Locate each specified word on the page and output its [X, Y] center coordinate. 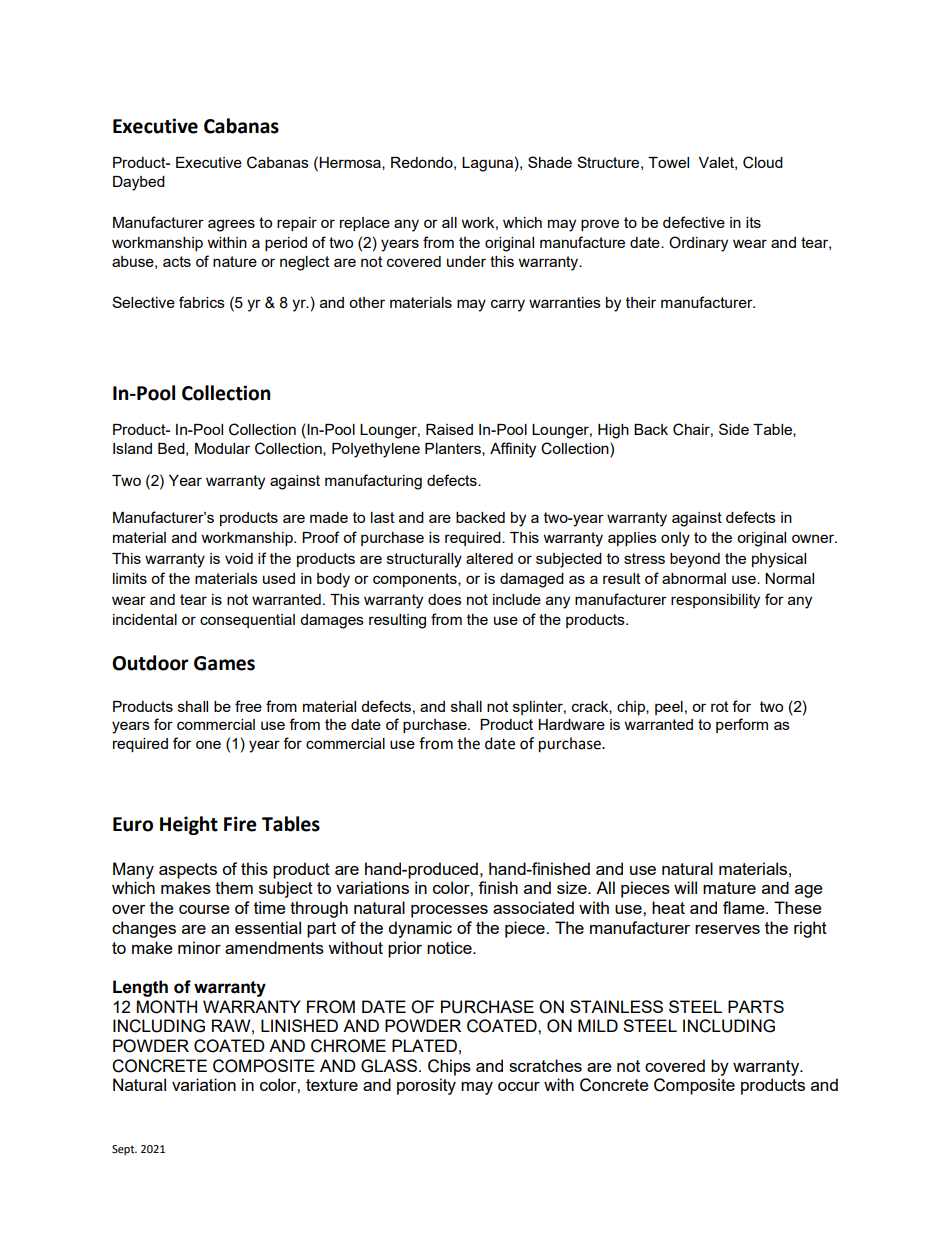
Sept [124, 1150]
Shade [550, 162]
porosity [426, 1086]
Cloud [763, 162]
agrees [231, 225]
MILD [598, 1025]
